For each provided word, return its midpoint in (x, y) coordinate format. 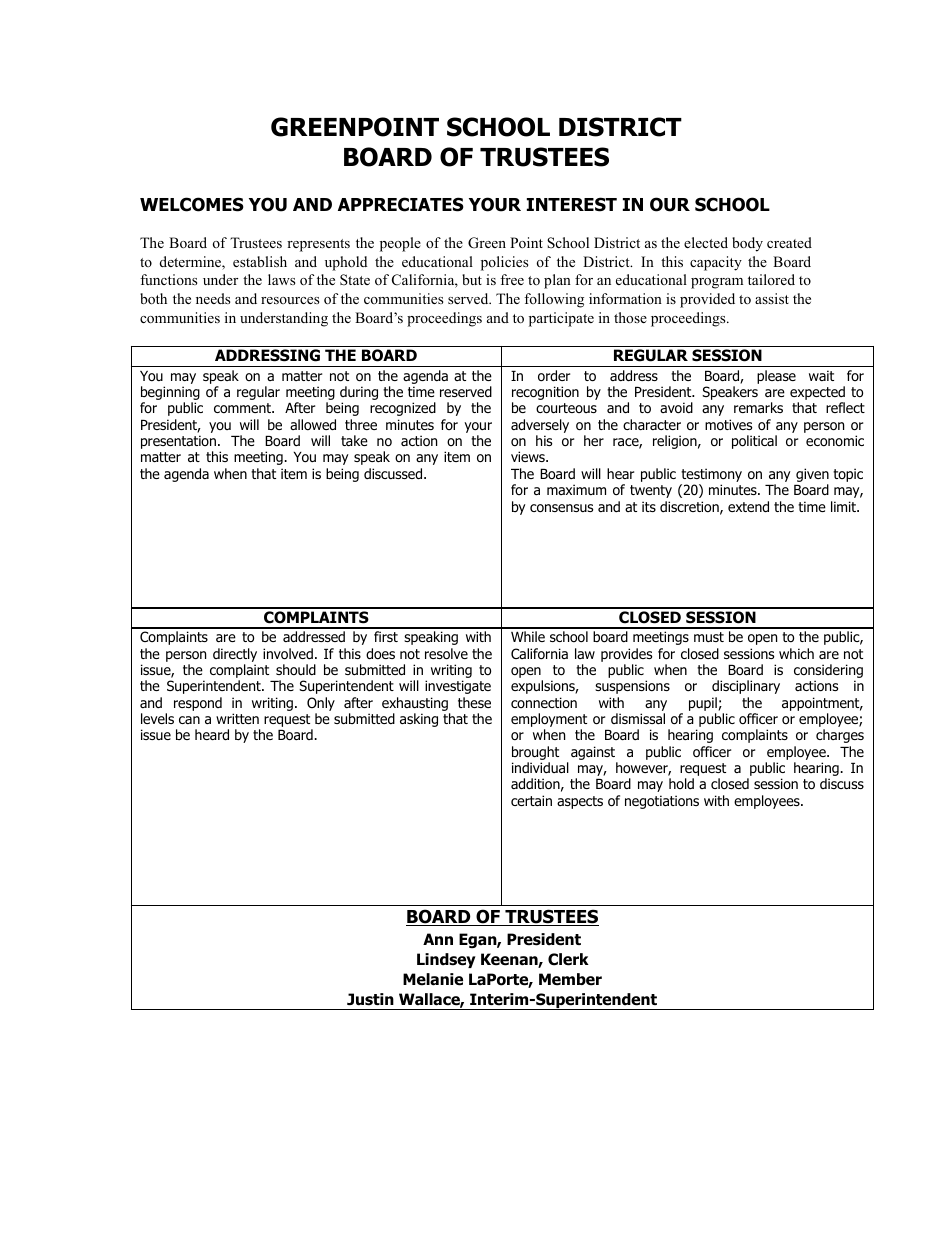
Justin (370, 999)
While (528, 636)
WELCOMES (192, 204)
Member (570, 979)
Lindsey (446, 960)
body (747, 244)
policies (504, 263)
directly (235, 655)
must (709, 637)
